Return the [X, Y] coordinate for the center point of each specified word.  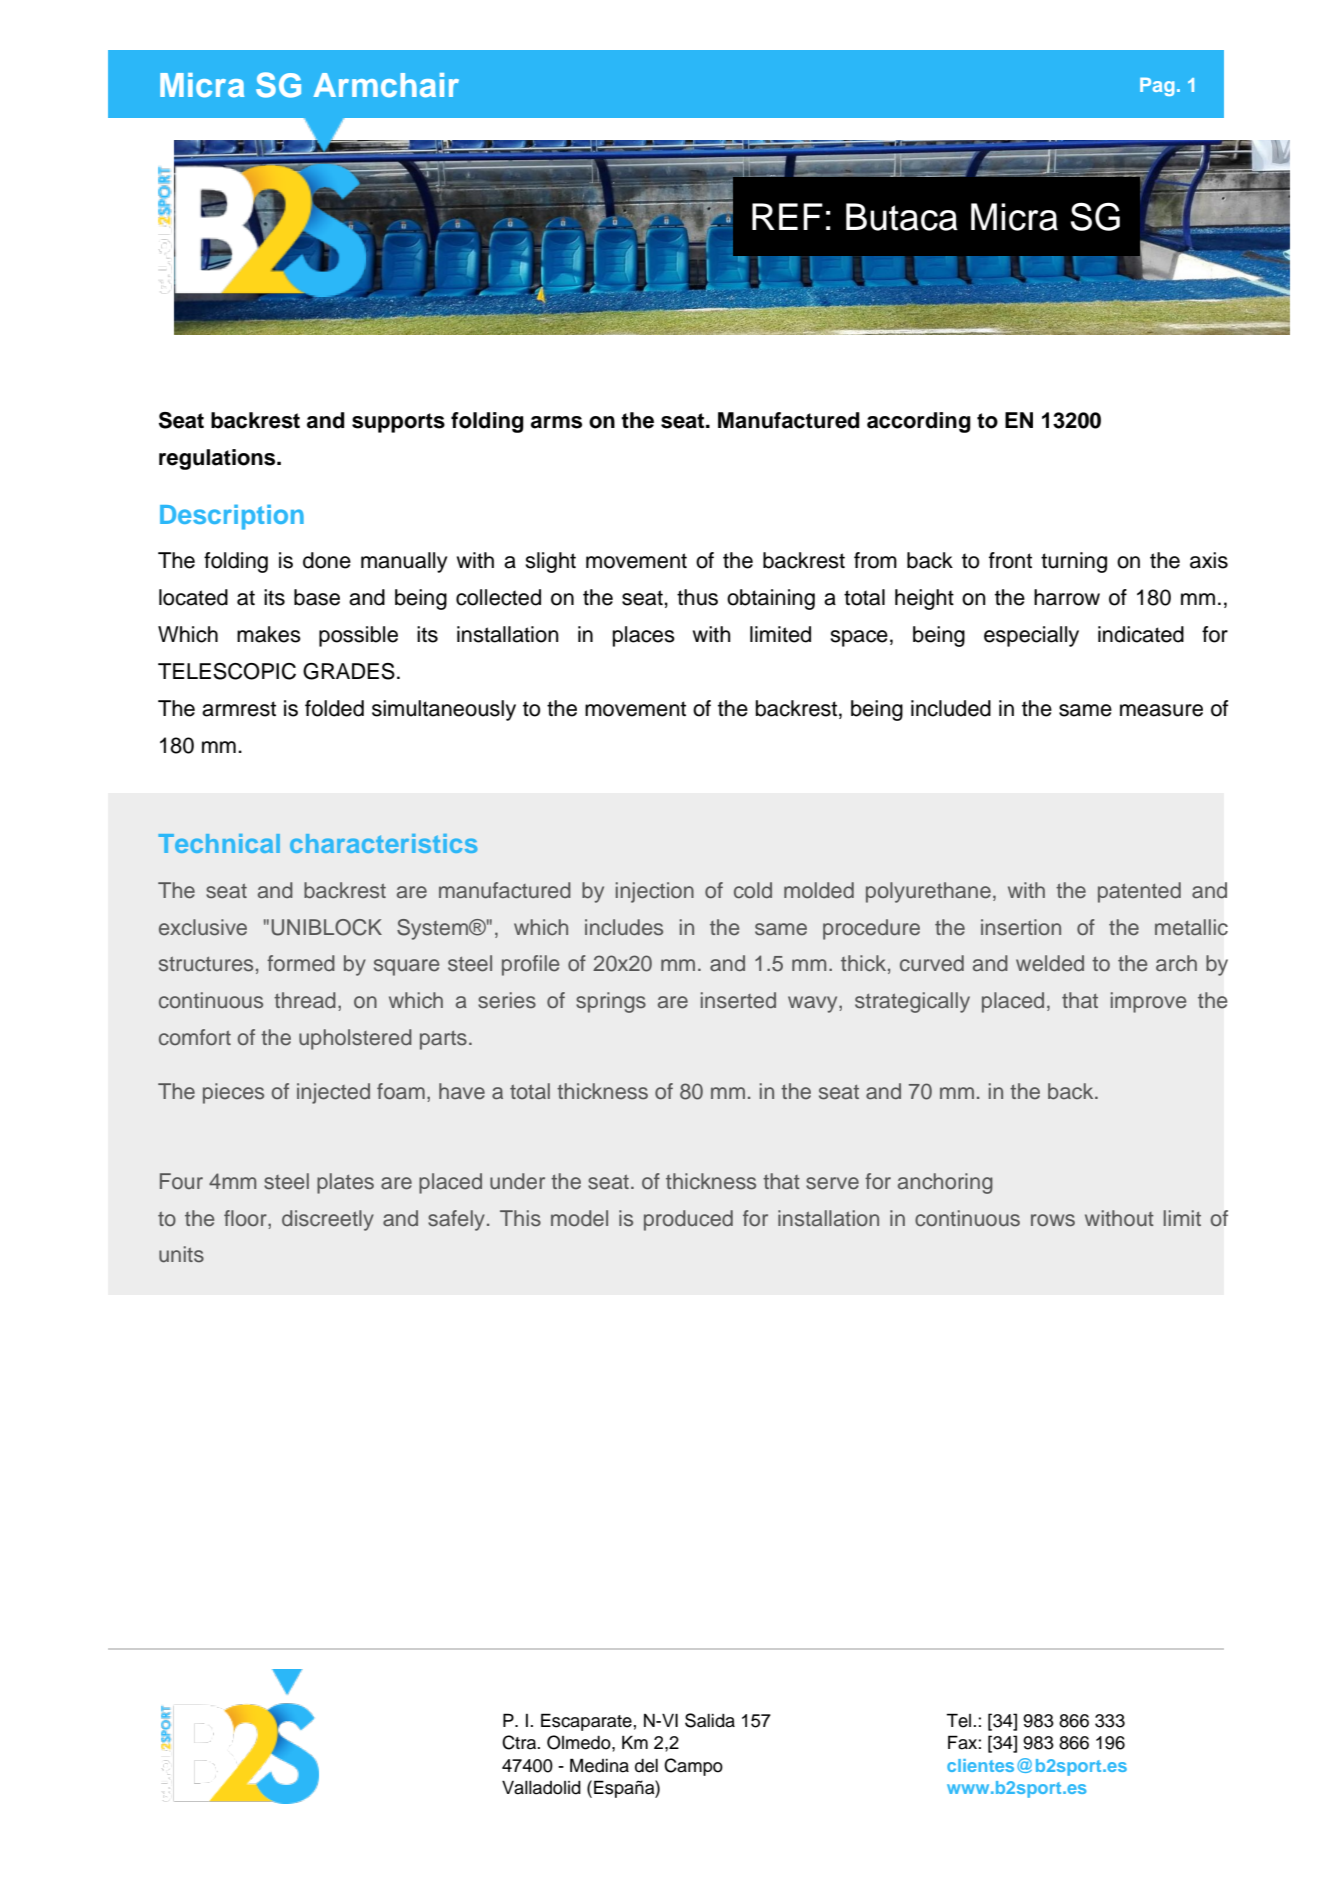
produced [688, 1220]
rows [1053, 1220]
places [644, 636]
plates [345, 1183]
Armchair [386, 85]
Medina [599, 1765]
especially [1031, 636]
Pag [1157, 87]
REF [787, 216]
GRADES [349, 671]
